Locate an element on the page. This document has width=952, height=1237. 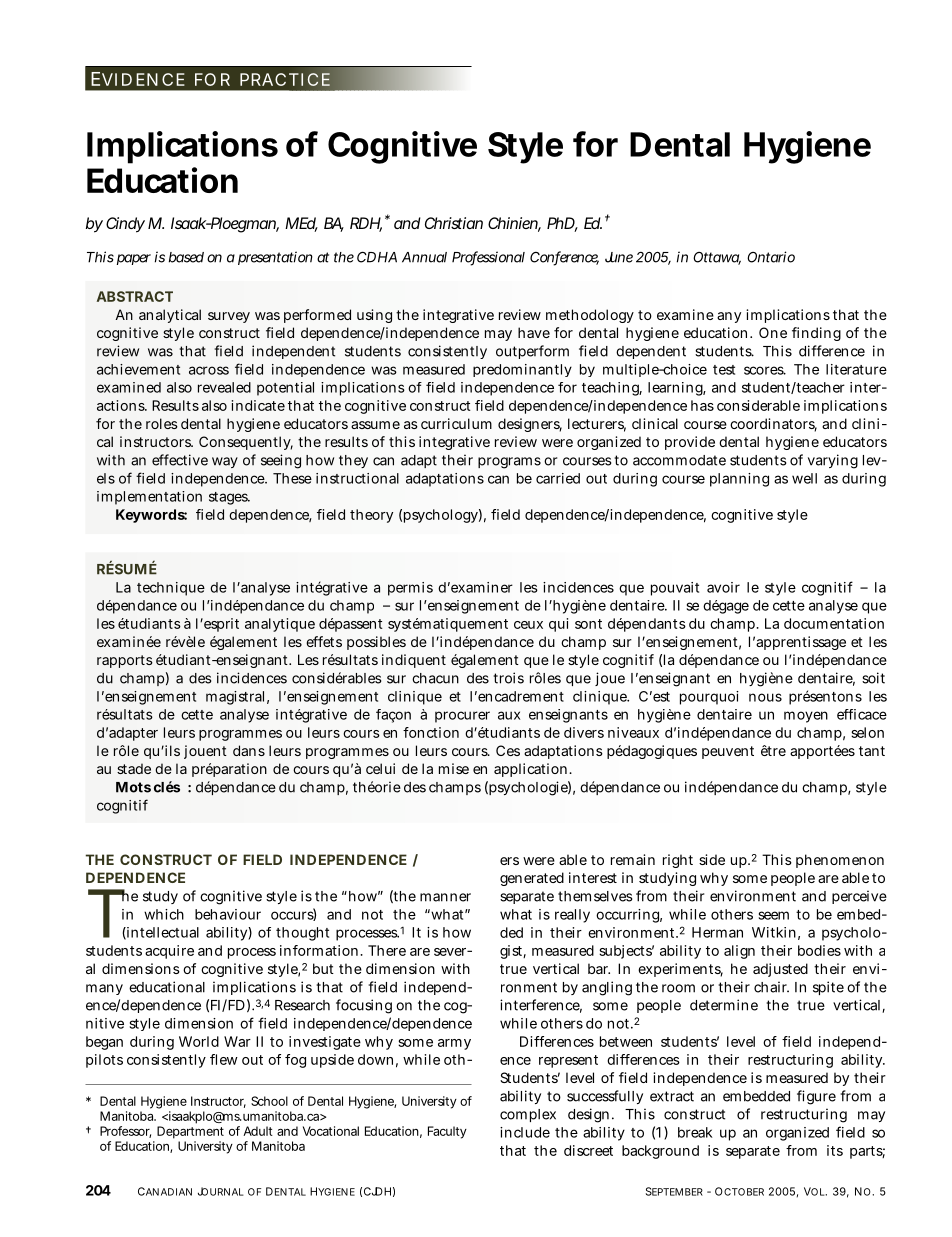
roles is located at coordinates (162, 423).
